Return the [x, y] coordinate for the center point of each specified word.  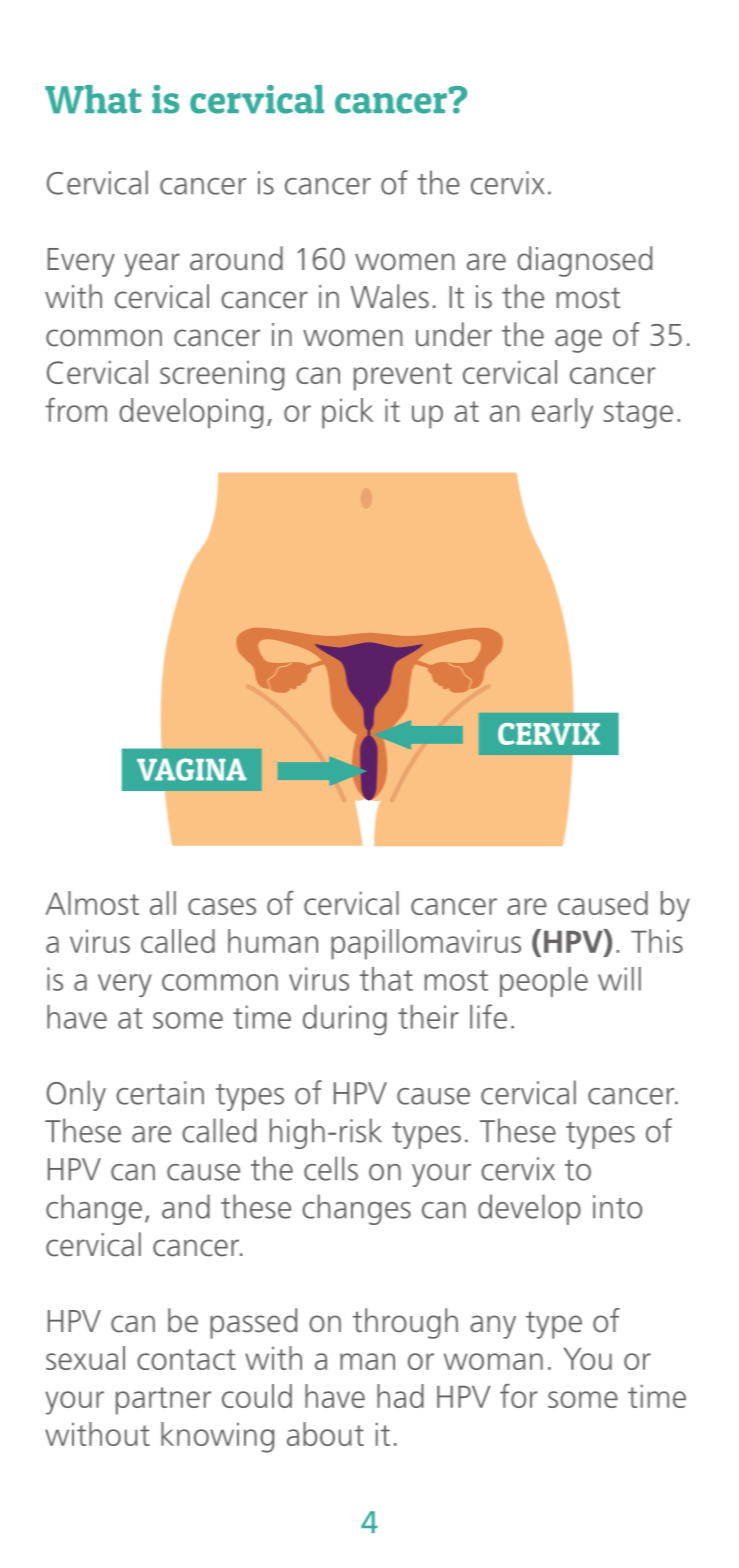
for [519, 1396]
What [93, 99]
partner [163, 1401]
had [400, 1396]
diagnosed [584, 261]
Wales [389, 296]
